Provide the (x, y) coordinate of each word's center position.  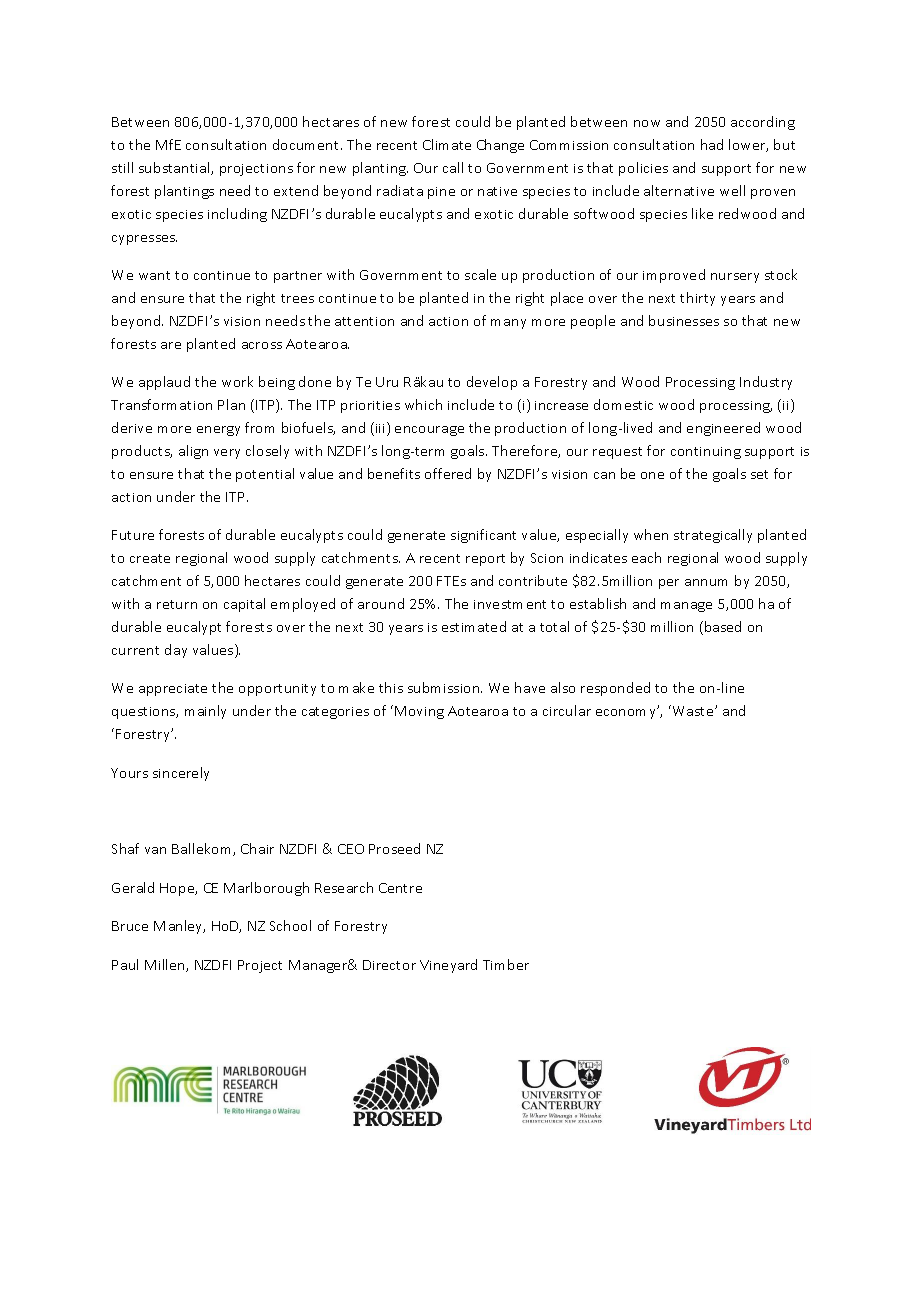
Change (500, 146)
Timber (506, 964)
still (122, 167)
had (712, 144)
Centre (400, 888)
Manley (179, 927)
